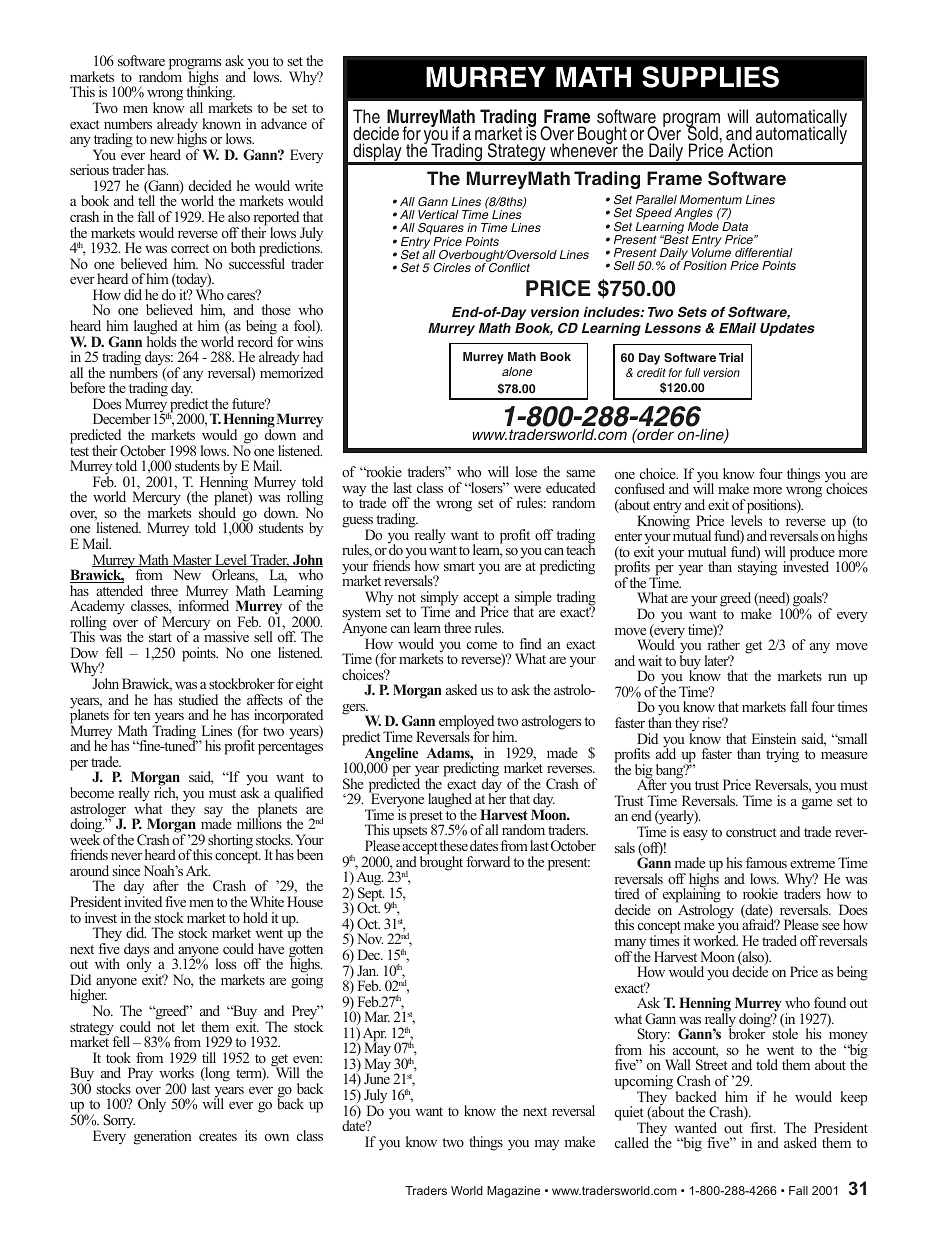  What do you see at coordinates (313, 356) in the image?
I see `had` at bounding box center [313, 356].
